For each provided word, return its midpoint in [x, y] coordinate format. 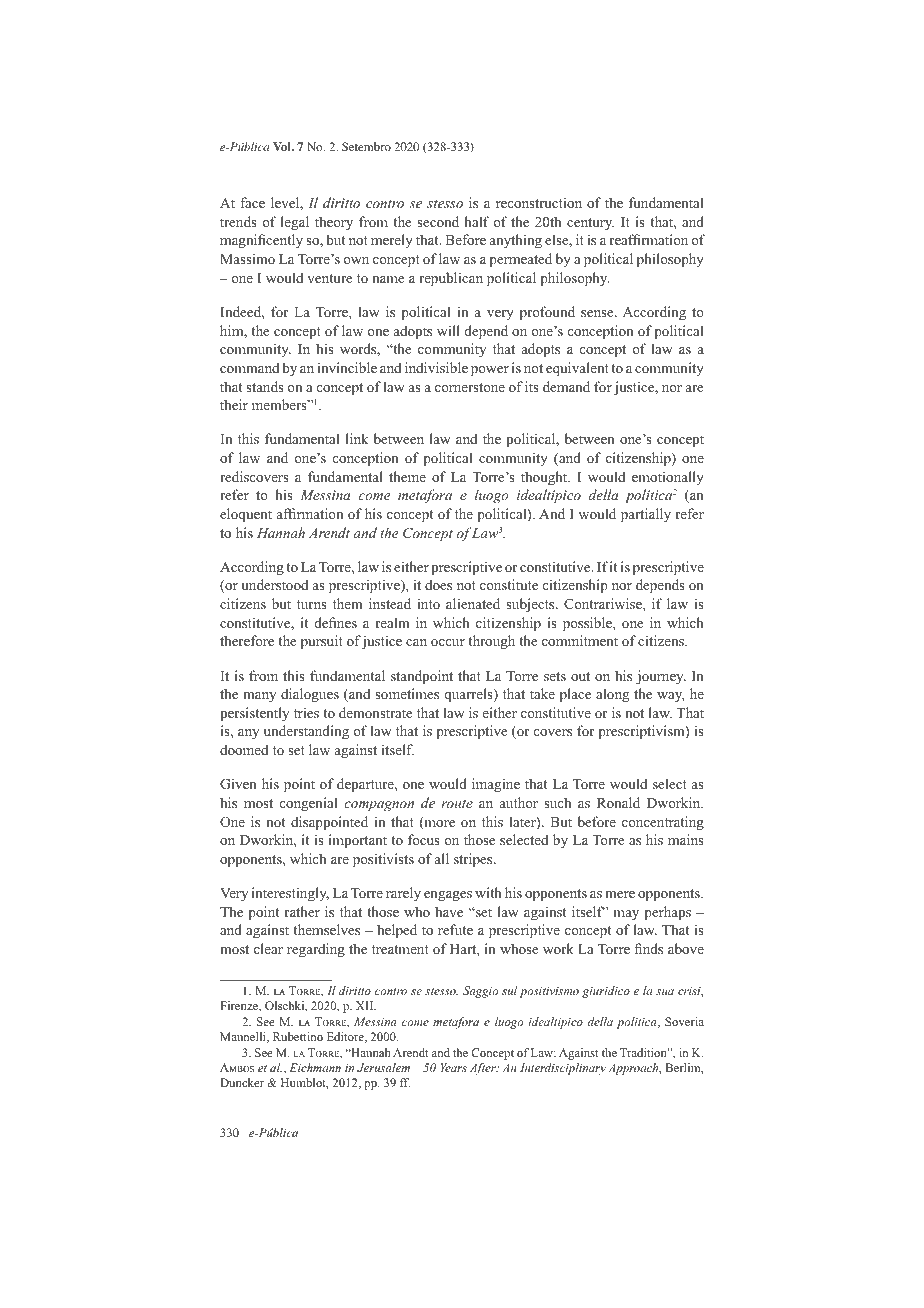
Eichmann [315, 1067]
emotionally [668, 478]
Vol [283, 146]
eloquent [246, 515]
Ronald [618, 802]
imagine [496, 785]
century [590, 224]
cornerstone [470, 387]
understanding [306, 732]
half [477, 221]
